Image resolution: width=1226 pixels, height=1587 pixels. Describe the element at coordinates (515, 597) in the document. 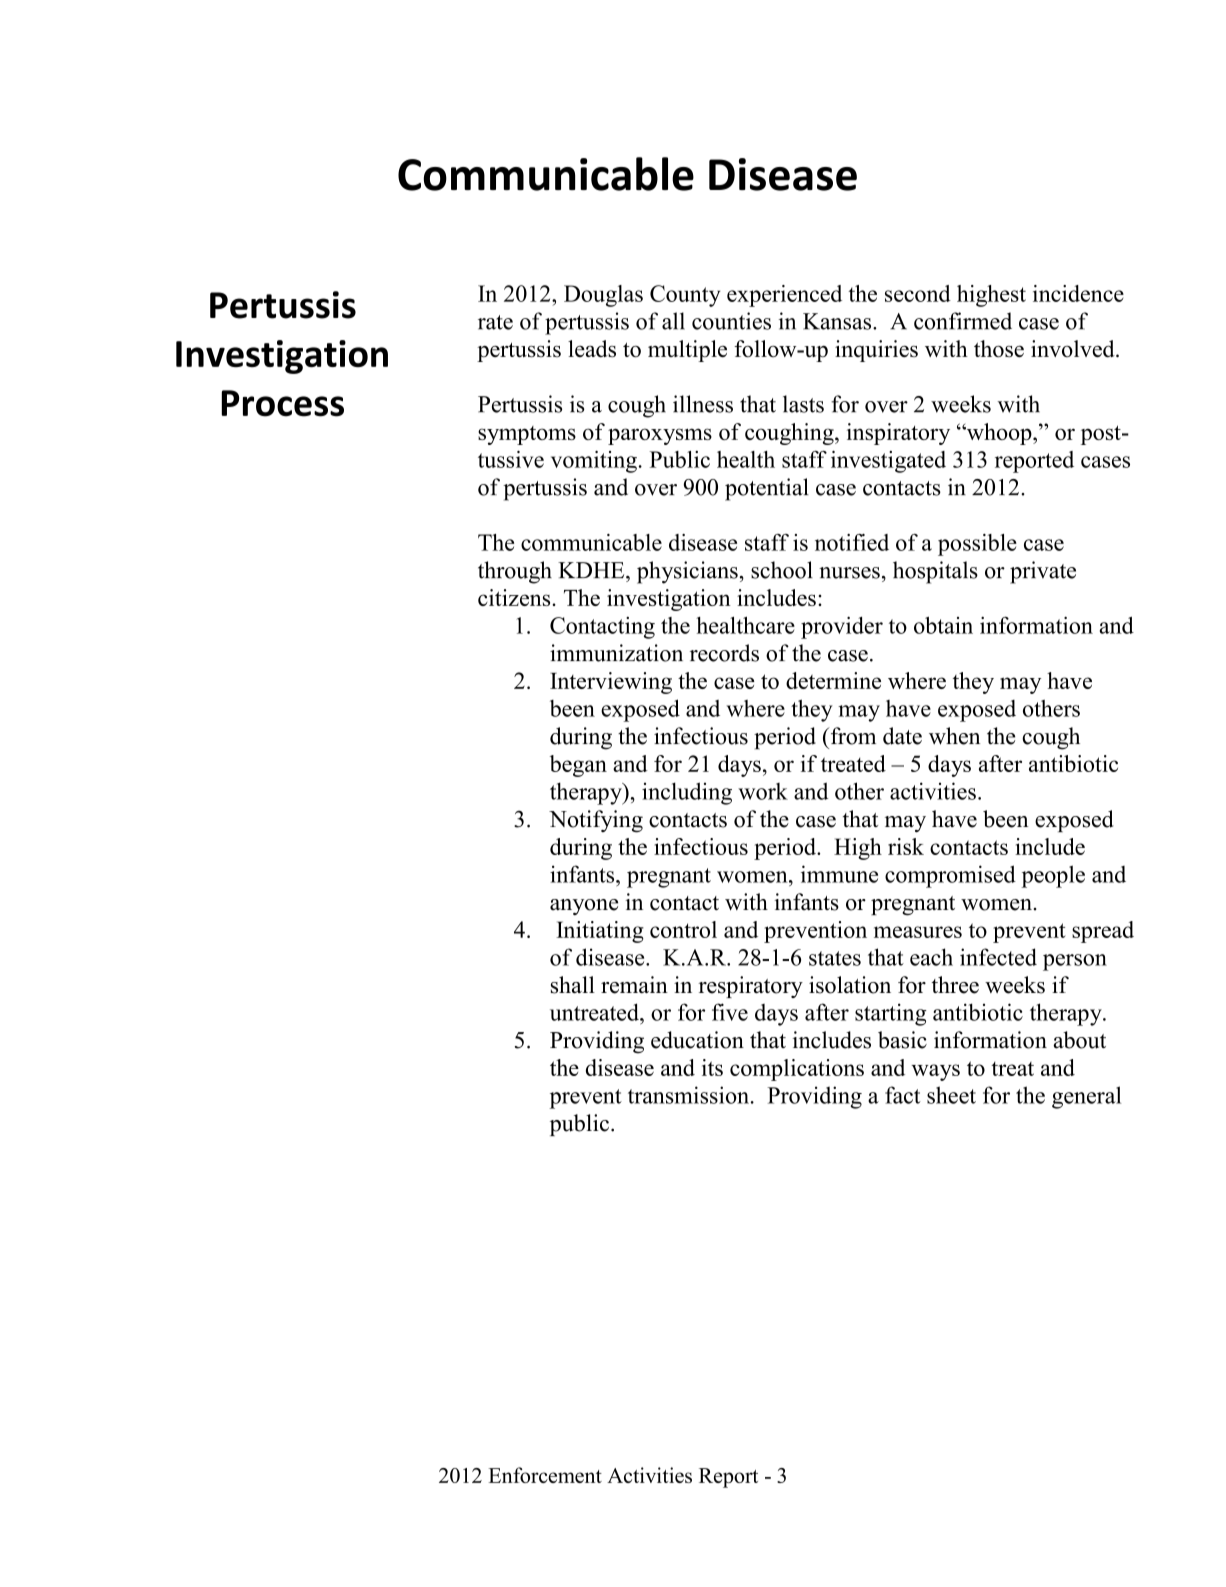

I see `citizens` at that location.
